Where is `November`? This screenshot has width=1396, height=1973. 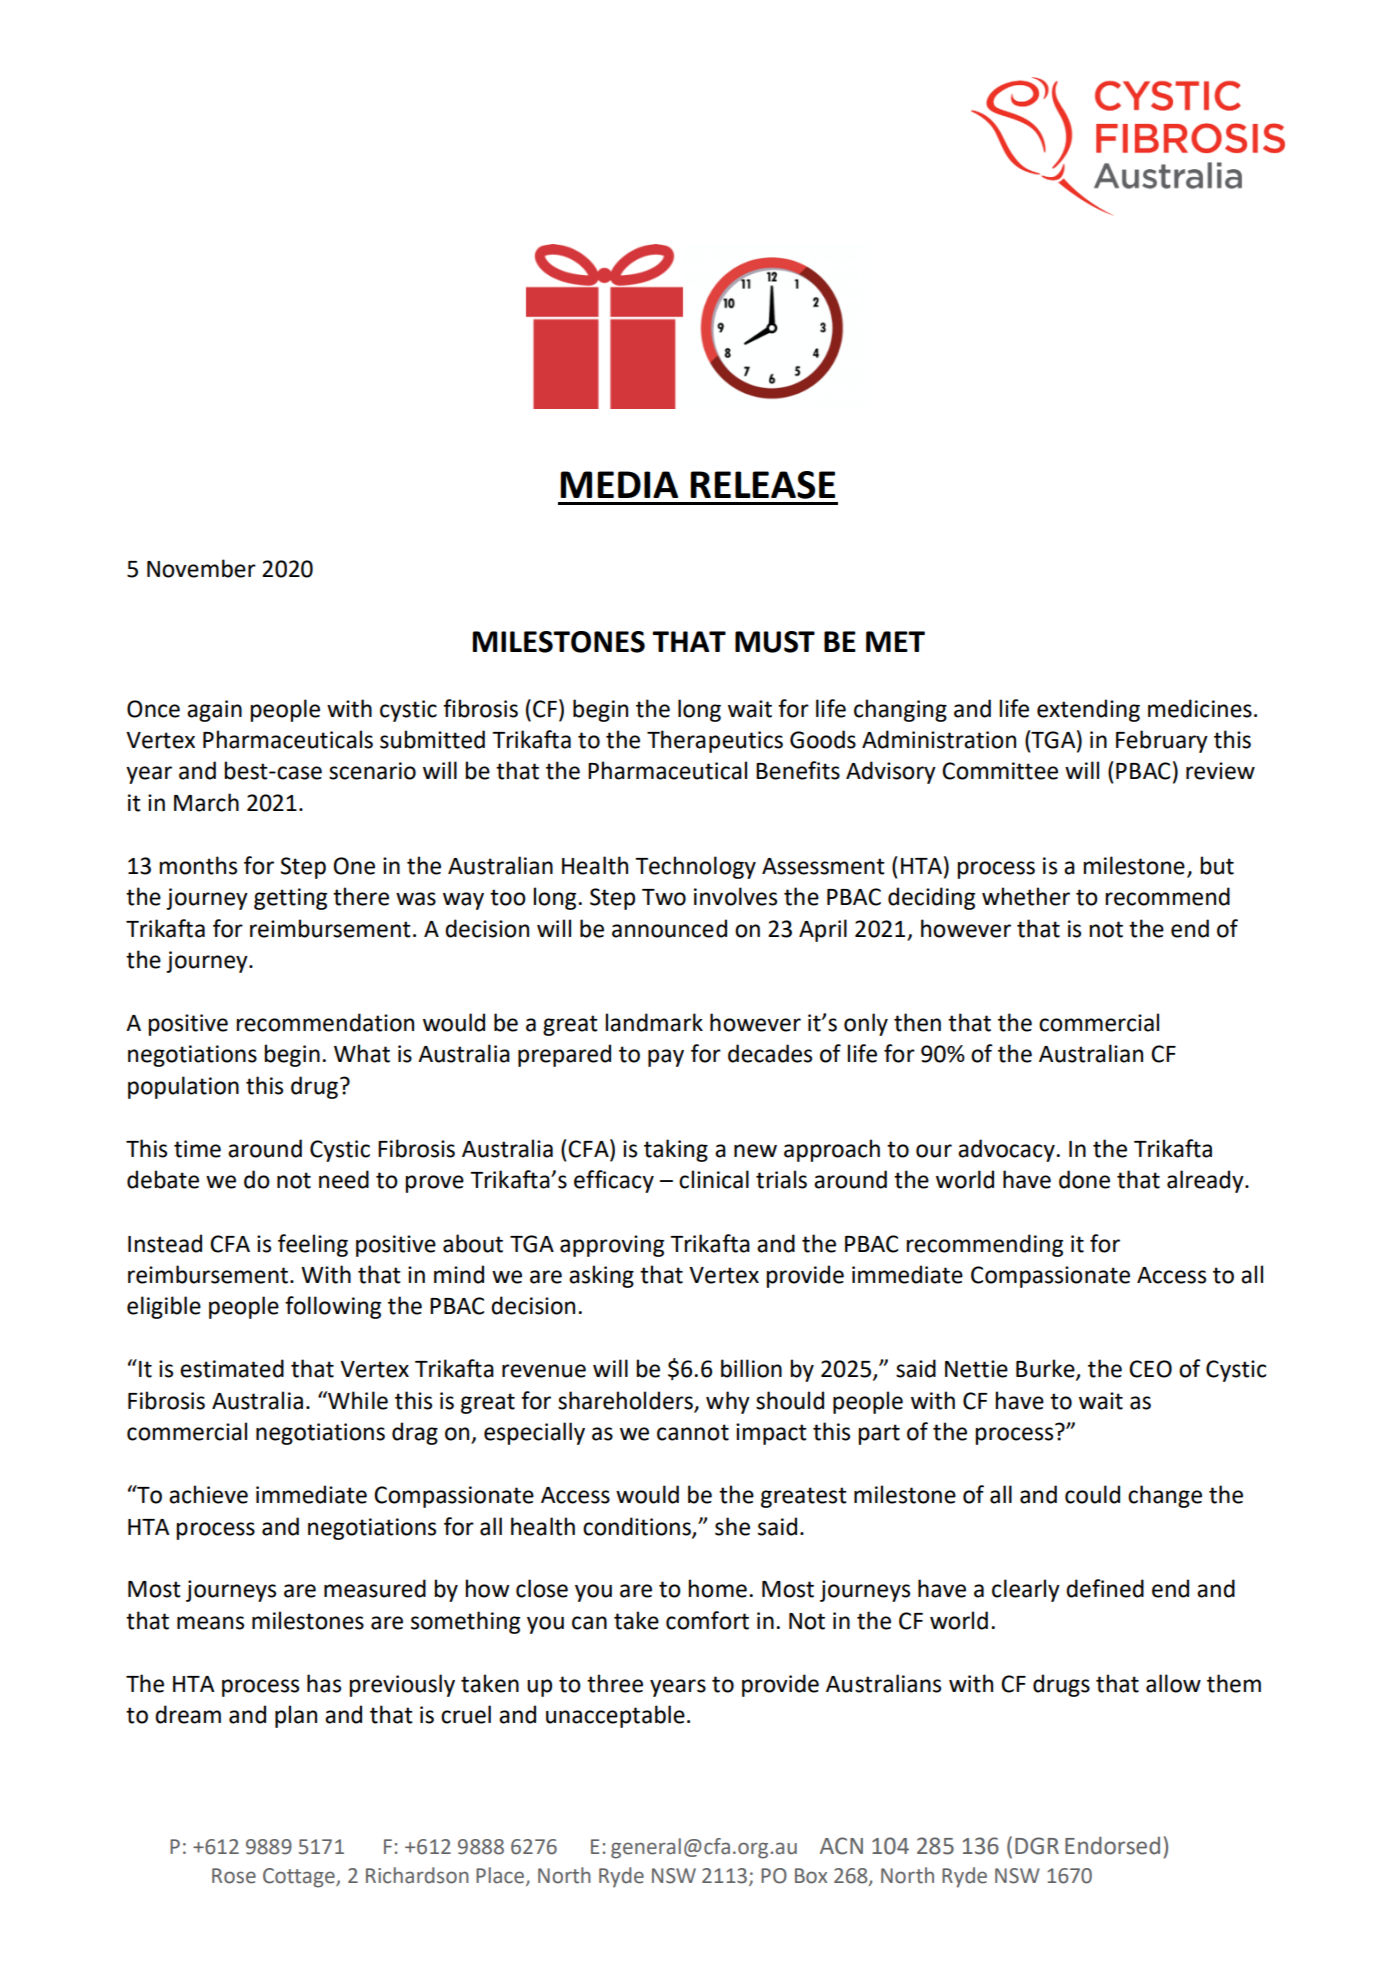
November is located at coordinates (201, 568).
